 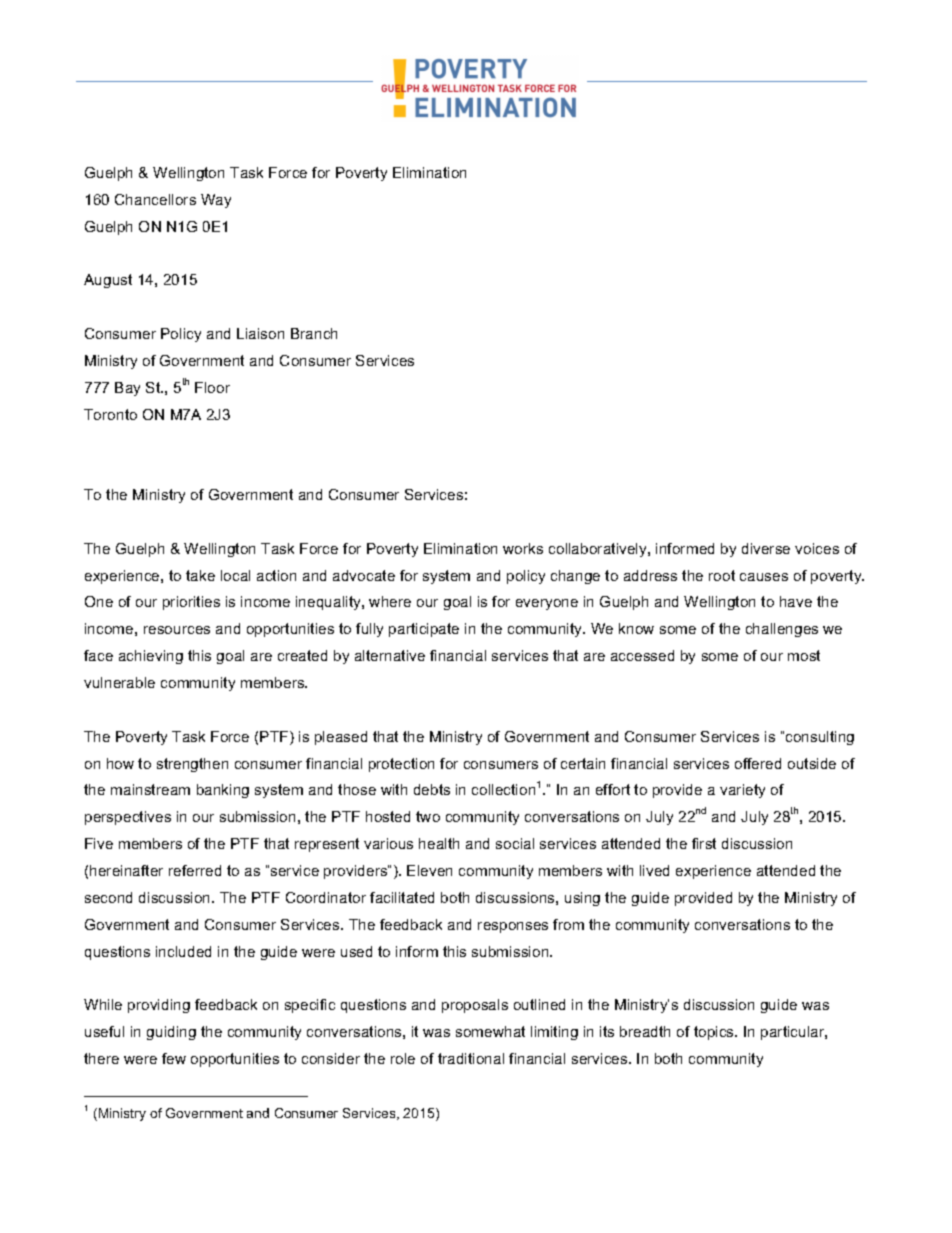 What do you see at coordinates (523, 548) in the document?
I see `works` at bounding box center [523, 548].
